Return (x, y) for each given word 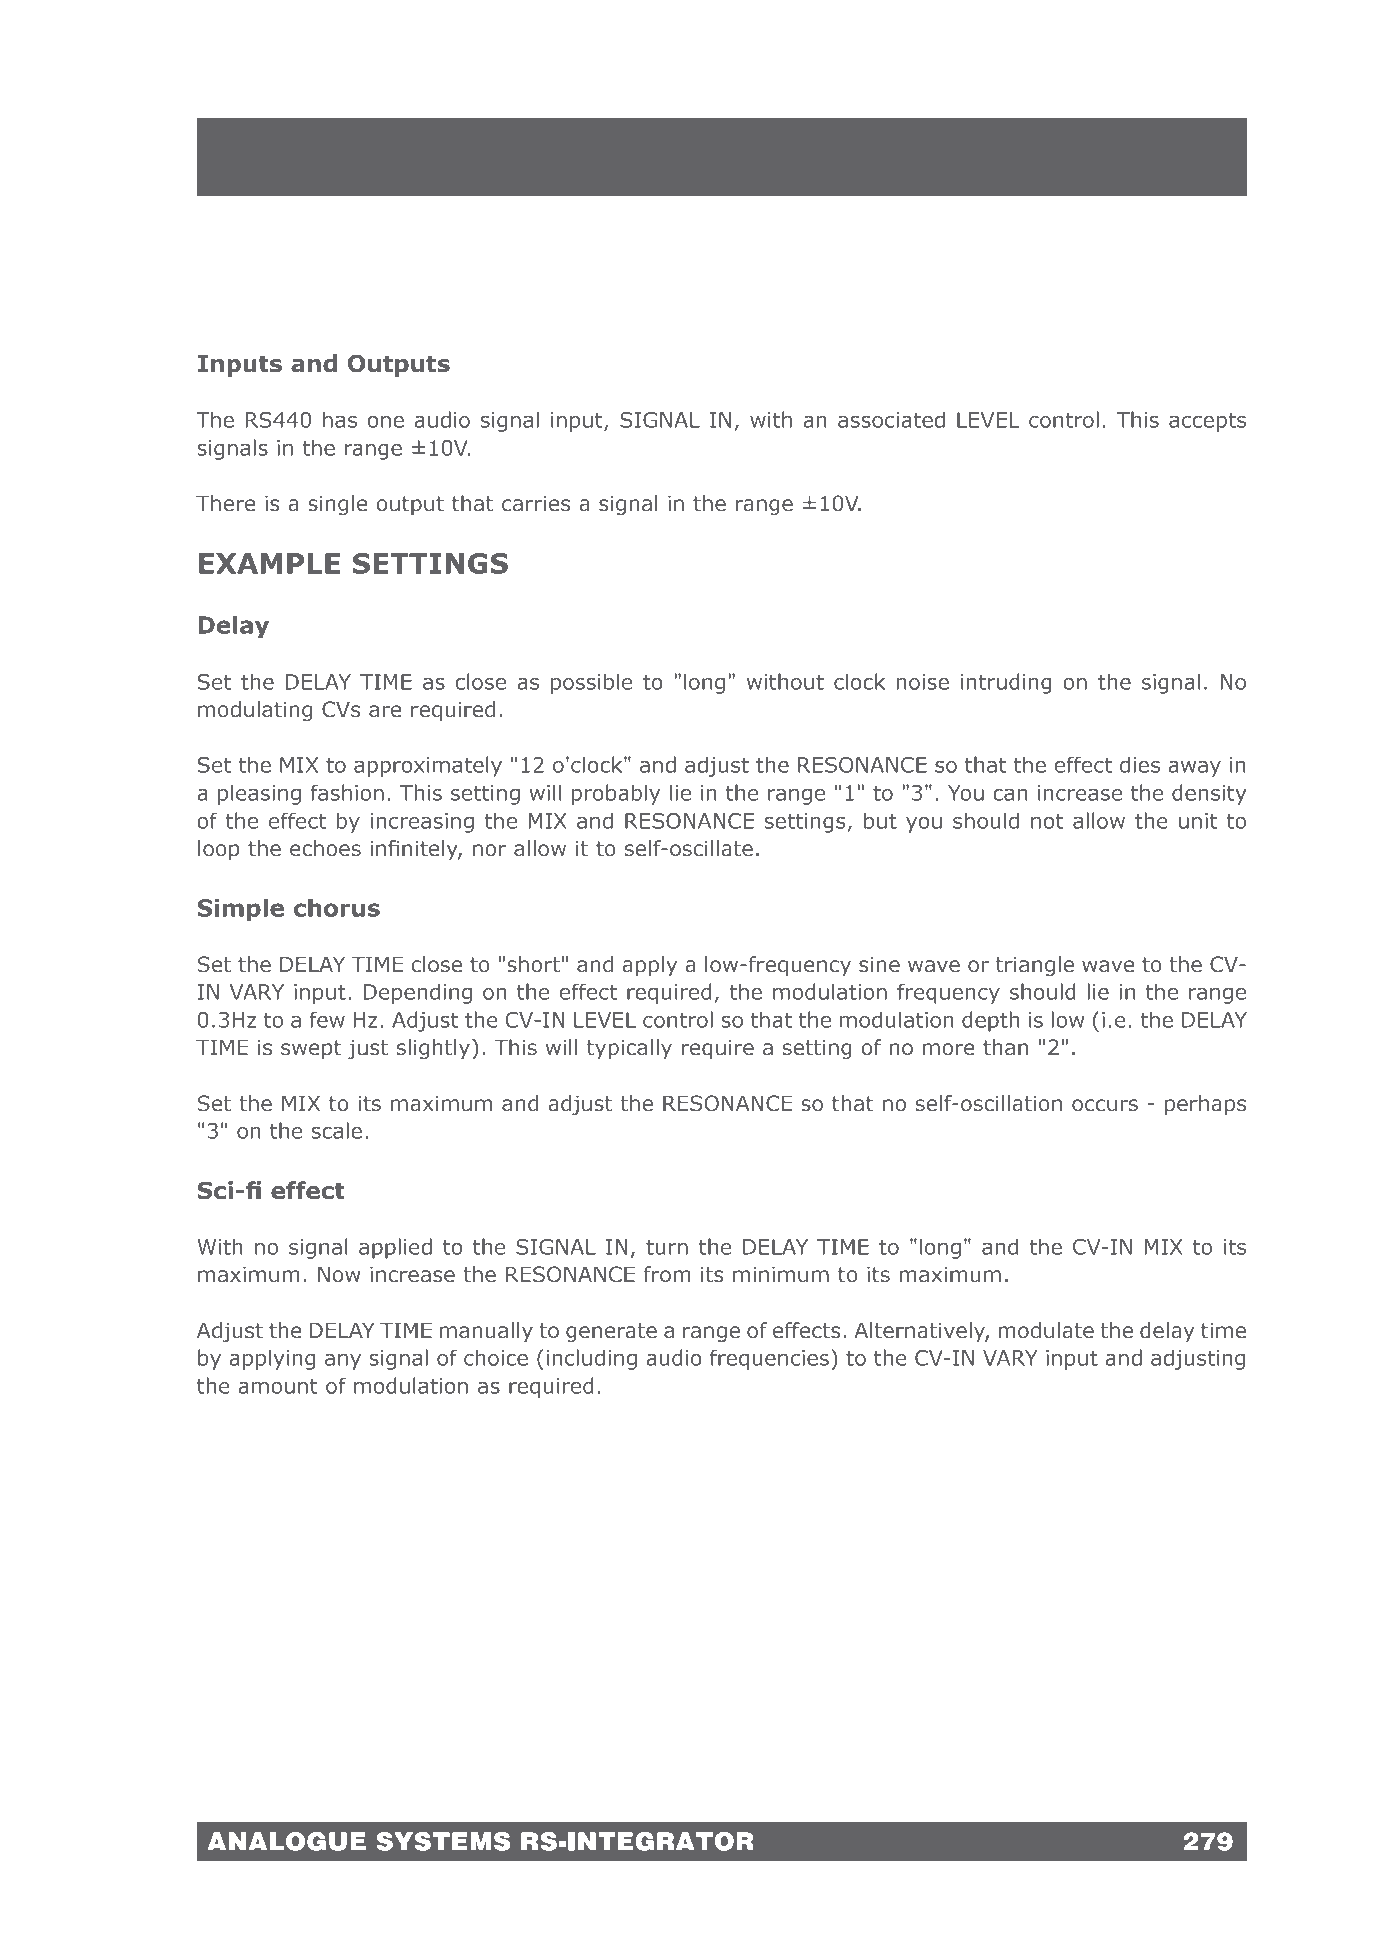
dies (1140, 764)
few (327, 1019)
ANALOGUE (286, 1841)
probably (616, 794)
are (385, 711)
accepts (1207, 422)
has (340, 419)
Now (339, 1274)
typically (629, 1049)
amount (278, 1386)
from (667, 1274)
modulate (1046, 1330)
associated (891, 419)
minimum (781, 1274)
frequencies (769, 1359)
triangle (1035, 966)
